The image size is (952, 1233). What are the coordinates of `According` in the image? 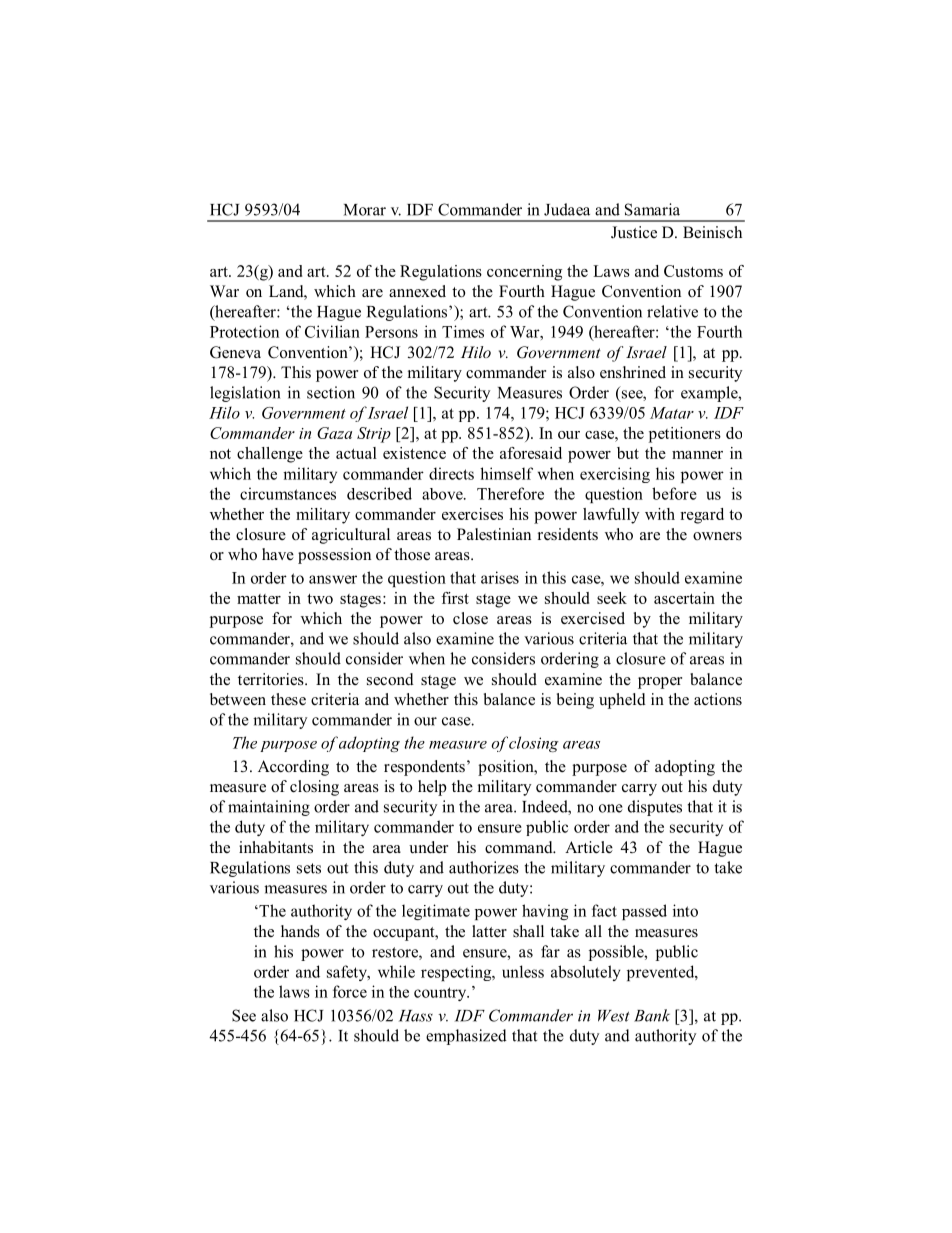 It's located at (293, 768).
